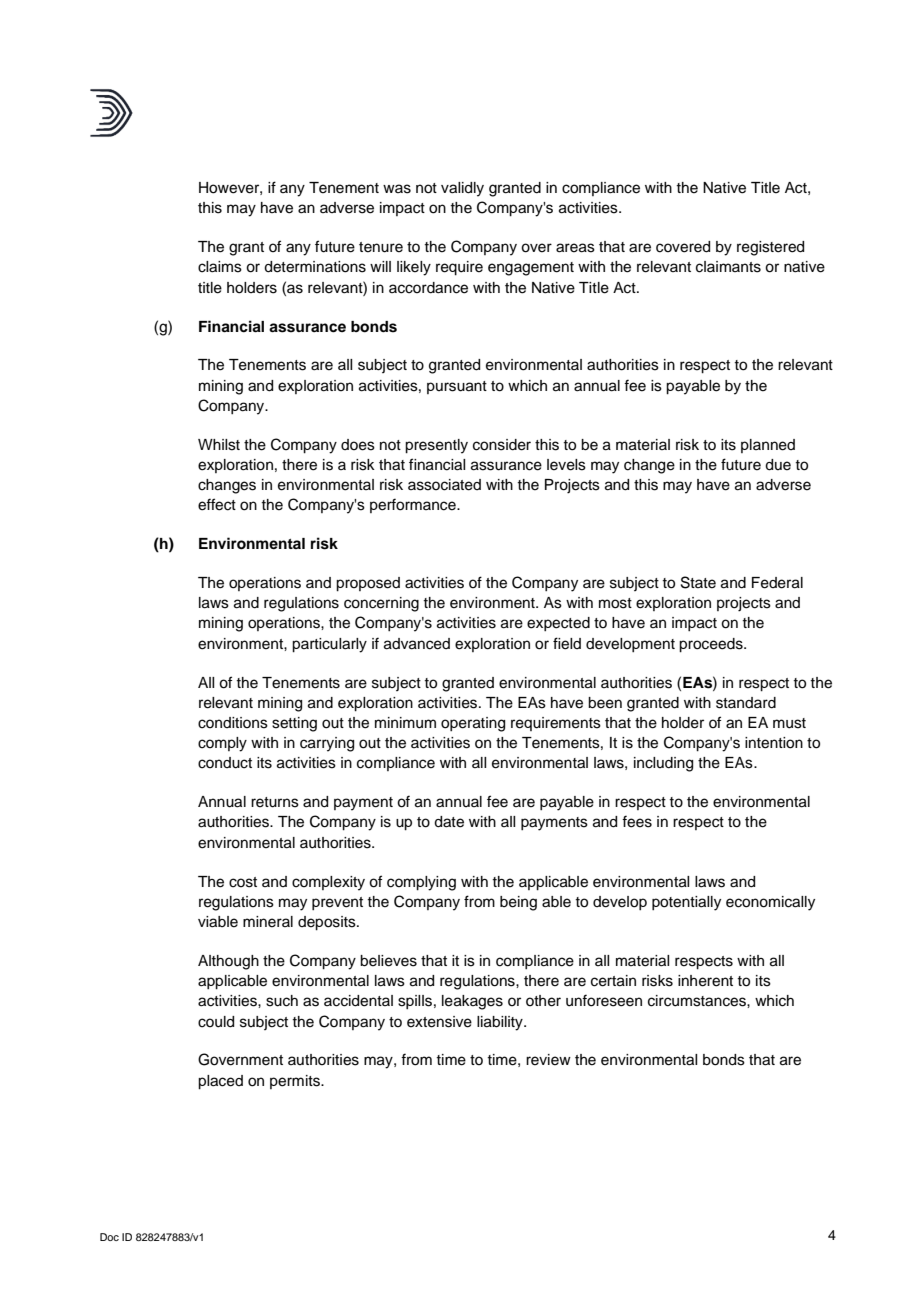 Image resolution: width=924 pixels, height=1309 pixels. I want to click on validly, so click(462, 189).
